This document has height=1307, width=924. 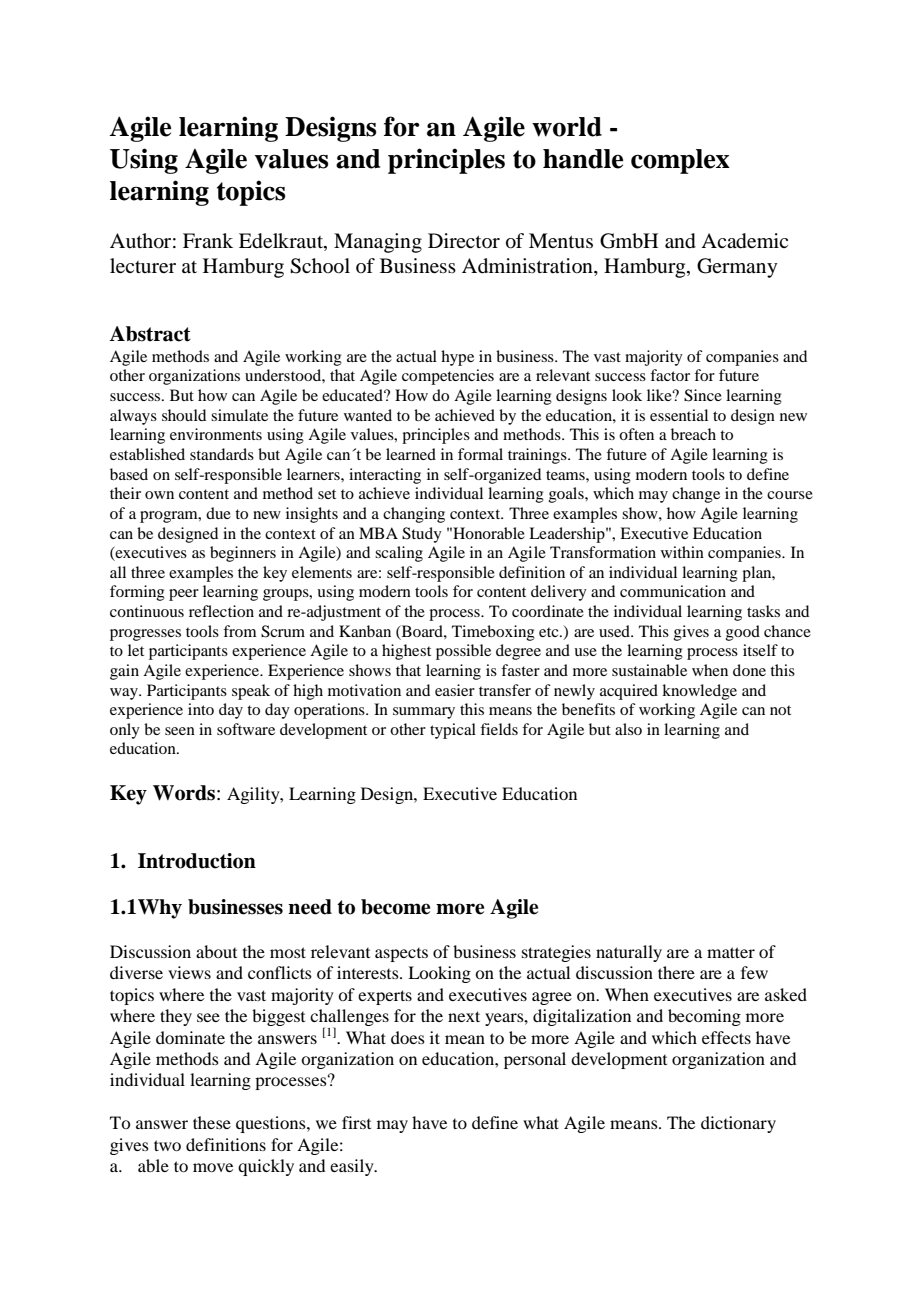 What do you see at coordinates (212, 1122) in the document?
I see `these` at bounding box center [212, 1122].
